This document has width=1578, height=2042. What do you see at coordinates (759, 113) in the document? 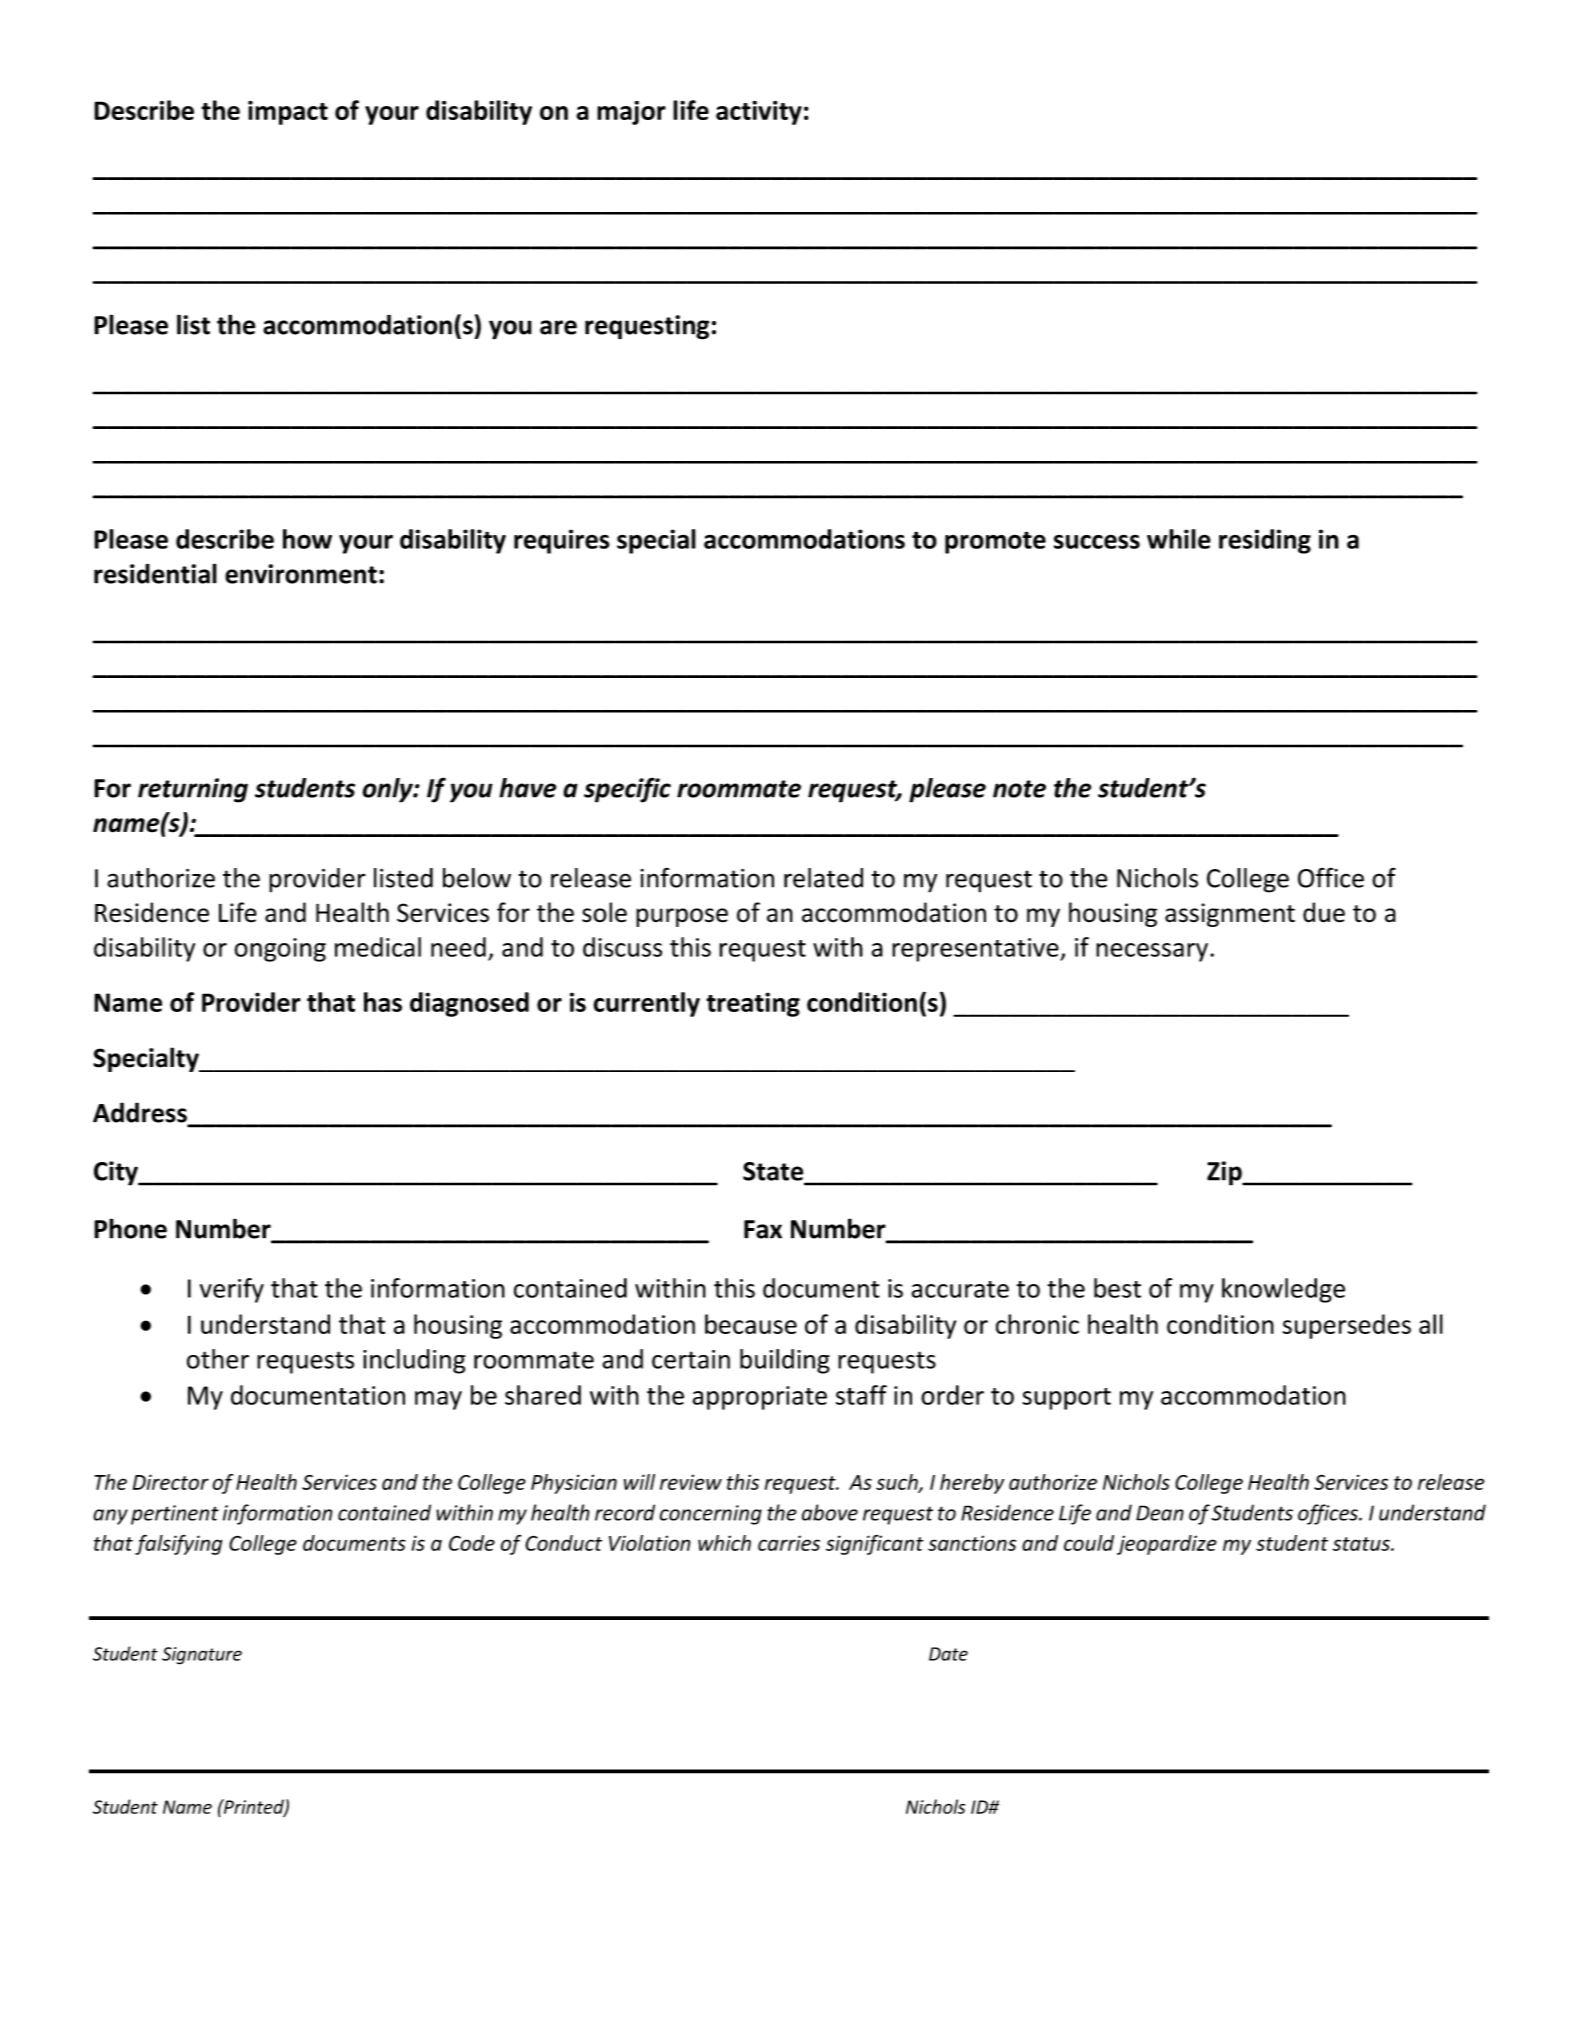
I see `activity` at bounding box center [759, 113].
